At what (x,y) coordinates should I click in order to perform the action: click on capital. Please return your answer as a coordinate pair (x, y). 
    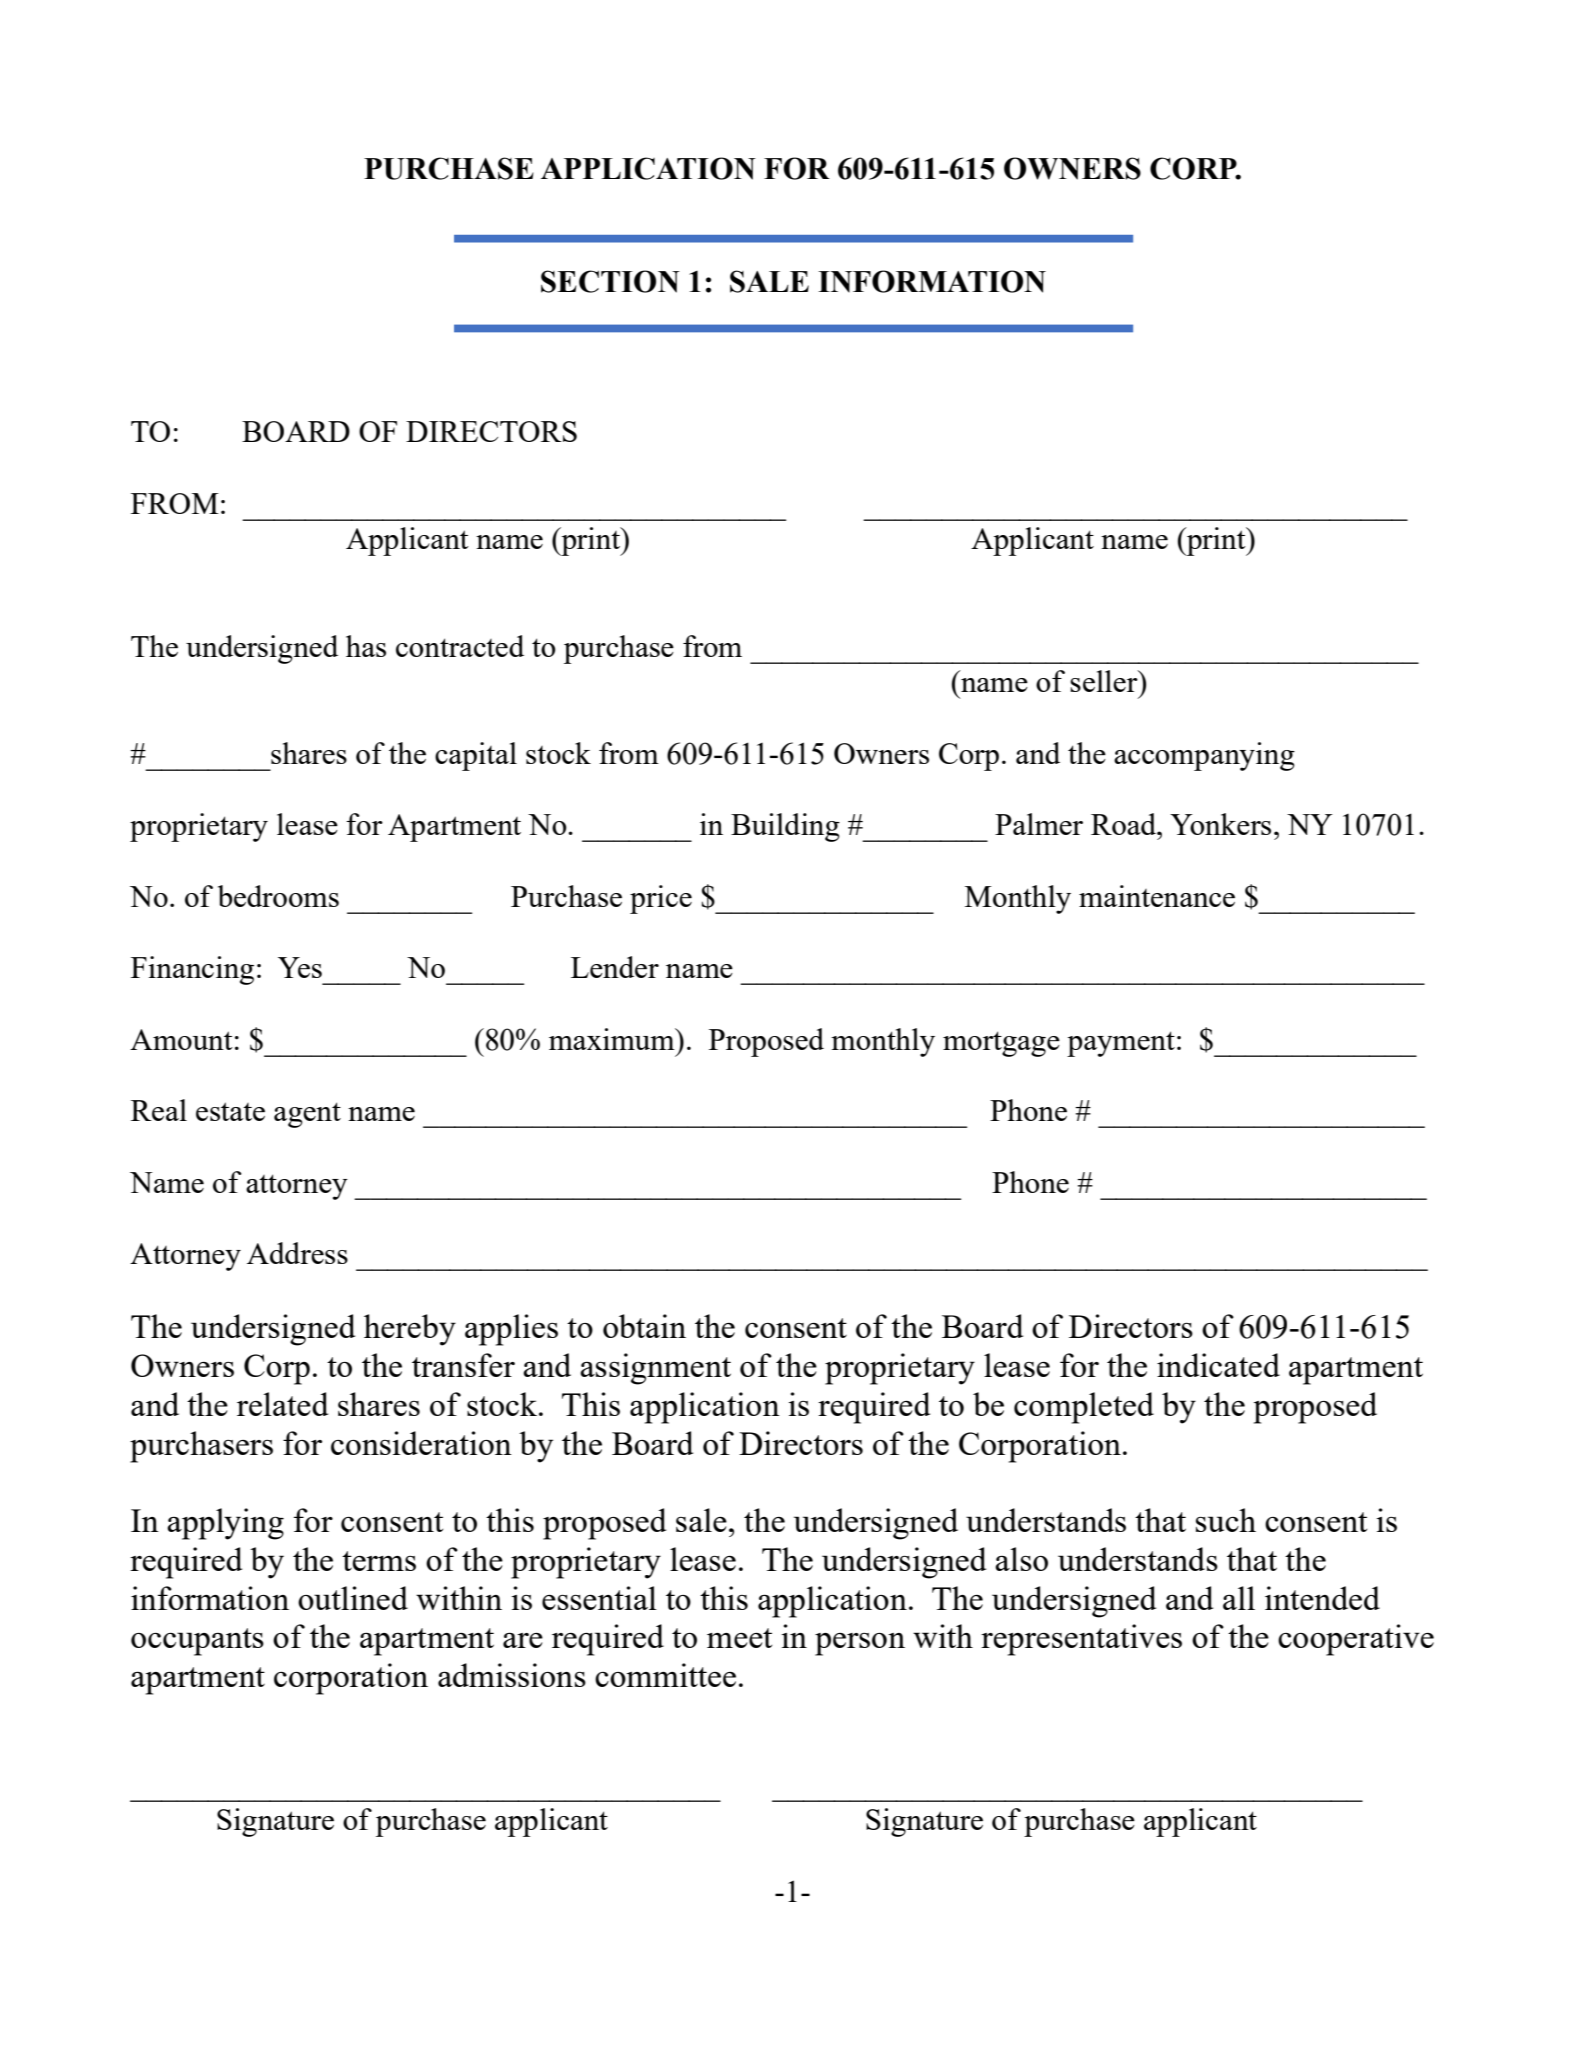
    Looking at the image, I should click on (476, 756).
